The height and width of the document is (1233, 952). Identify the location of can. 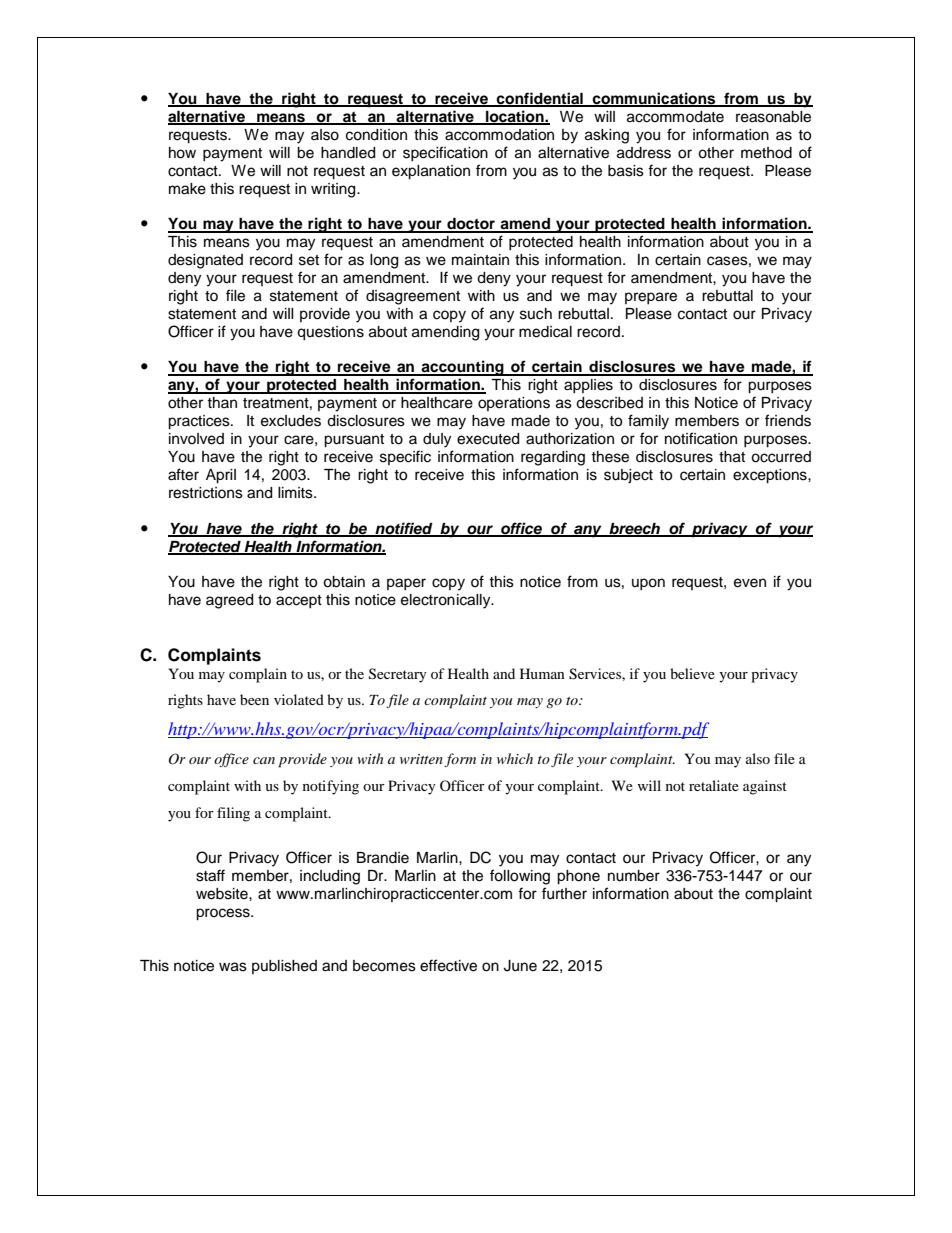
(264, 760).
